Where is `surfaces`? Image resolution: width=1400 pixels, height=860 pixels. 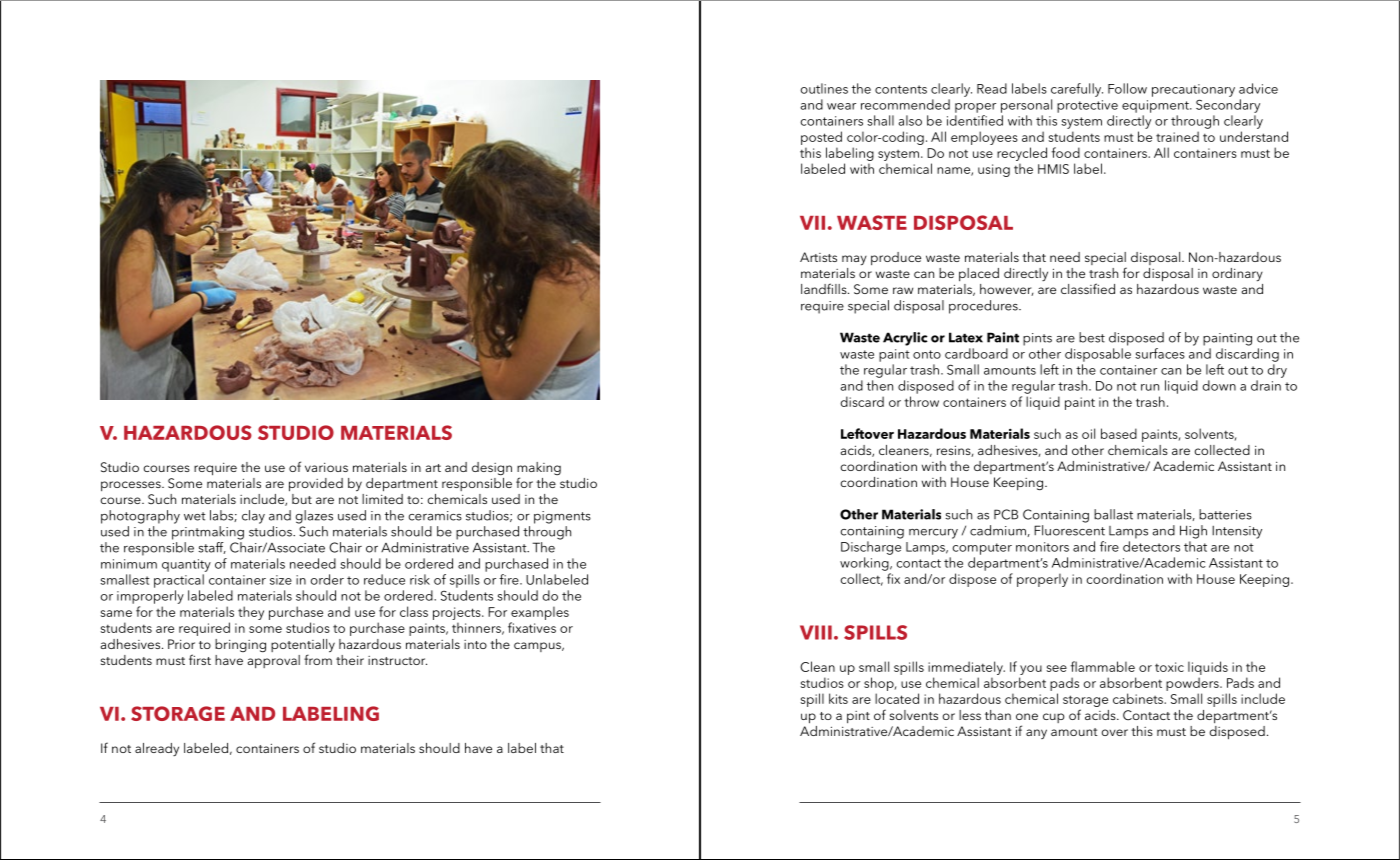
surfaces is located at coordinates (1160, 353).
